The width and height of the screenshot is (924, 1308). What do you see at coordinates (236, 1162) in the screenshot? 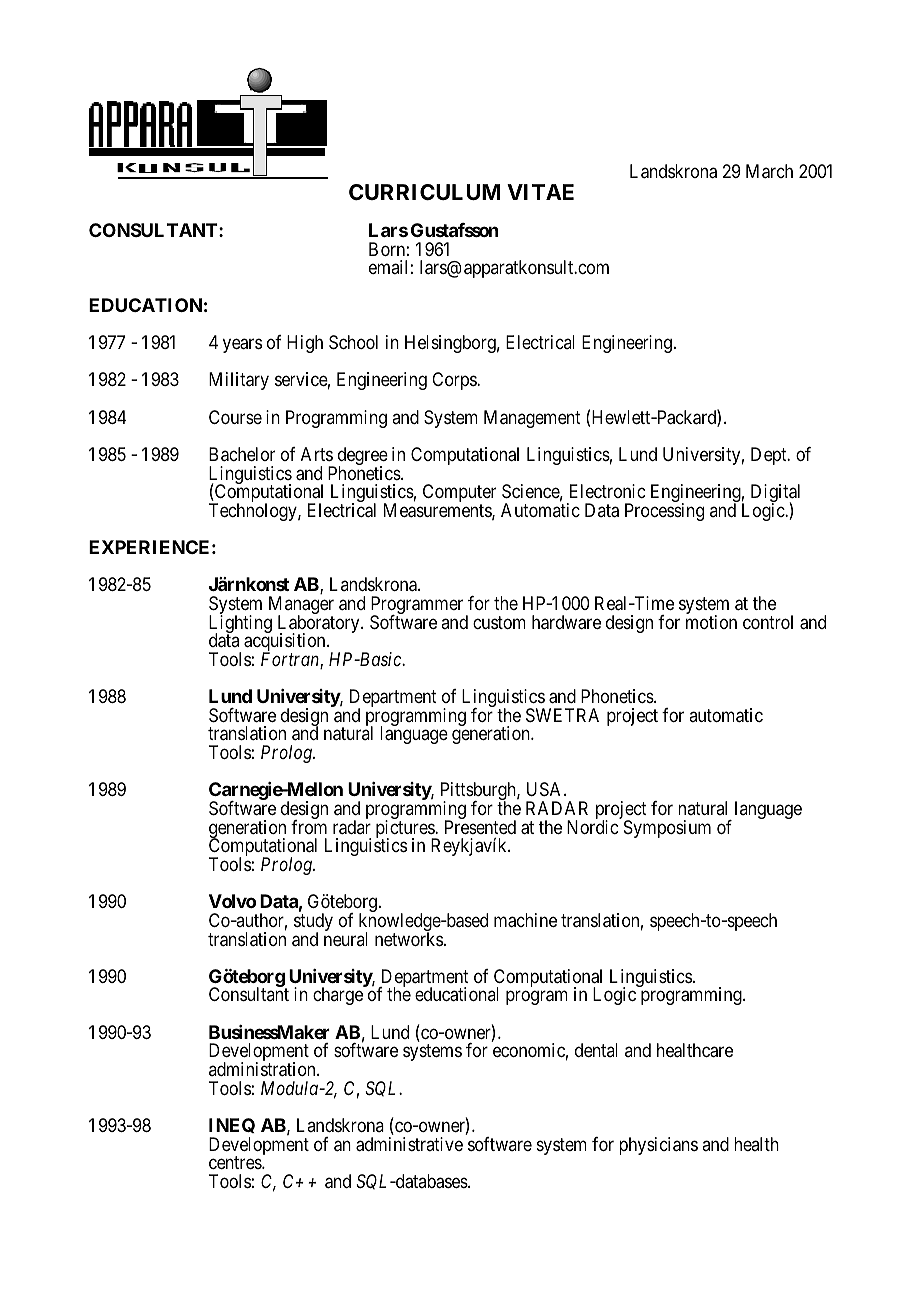
I see `centres` at bounding box center [236, 1162].
